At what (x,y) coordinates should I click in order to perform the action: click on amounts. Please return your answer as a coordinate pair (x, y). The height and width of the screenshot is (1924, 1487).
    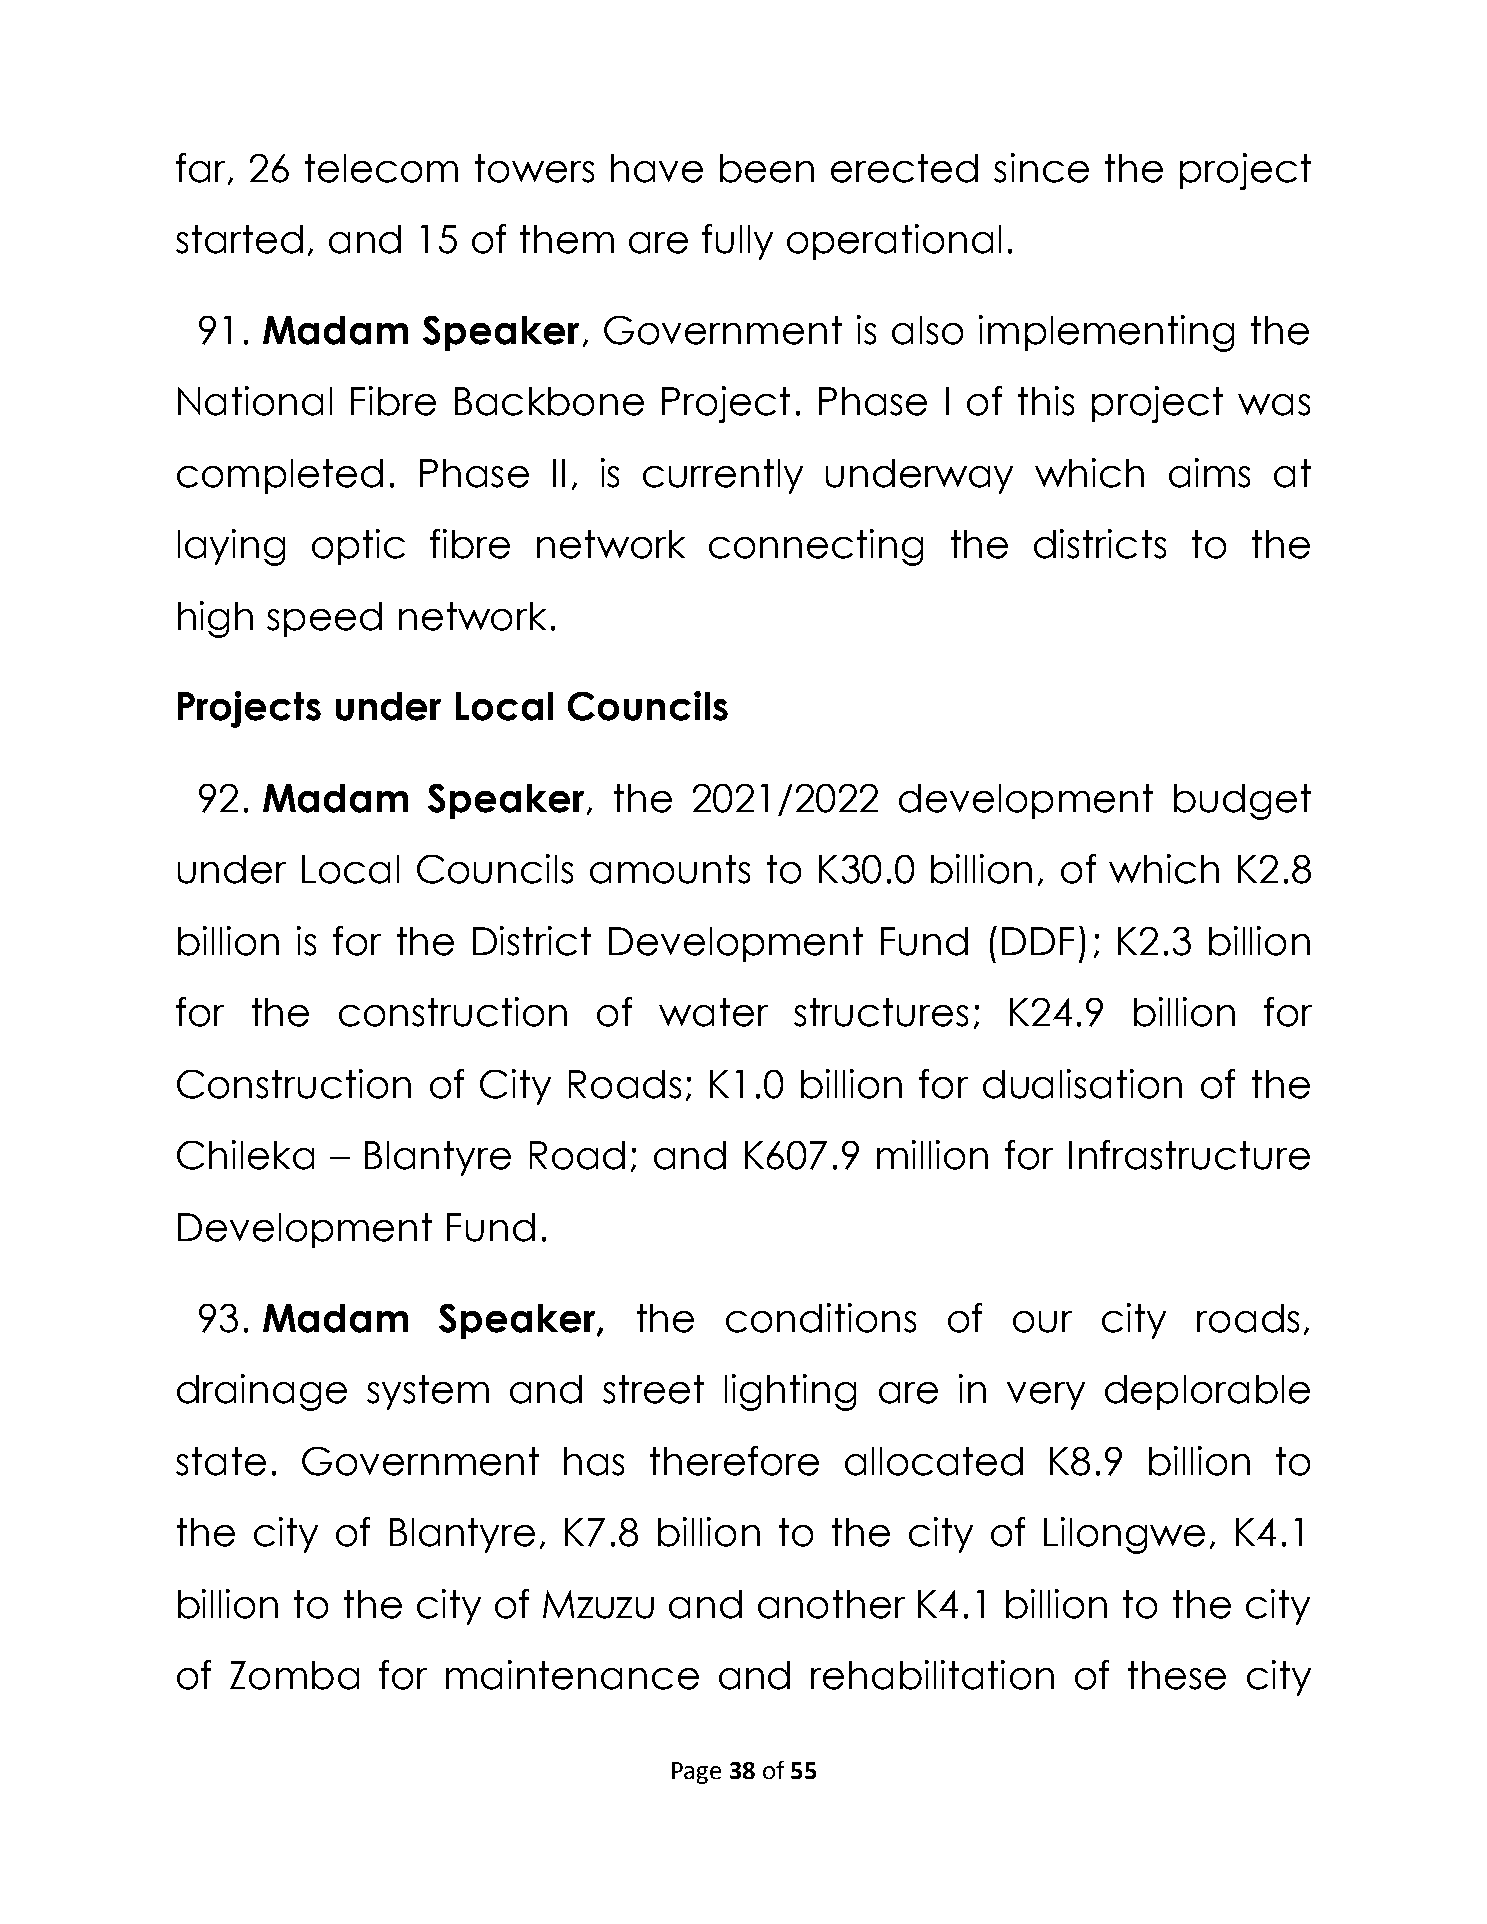
    Looking at the image, I should click on (670, 869).
